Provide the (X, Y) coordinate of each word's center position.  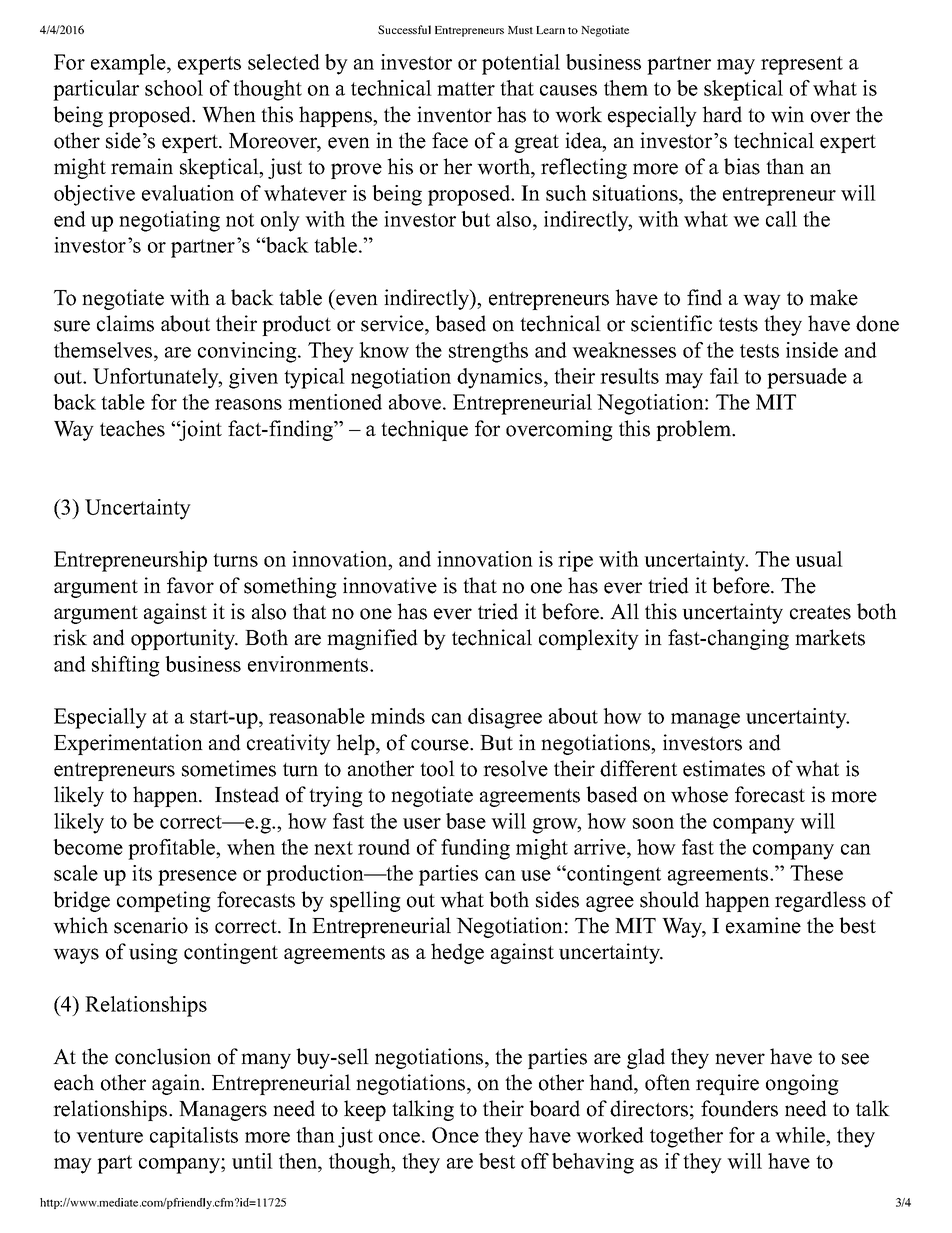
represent (802, 65)
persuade (807, 378)
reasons (248, 404)
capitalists (194, 1137)
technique (424, 430)
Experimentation (128, 744)
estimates (724, 768)
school (174, 88)
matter (466, 89)
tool (437, 768)
